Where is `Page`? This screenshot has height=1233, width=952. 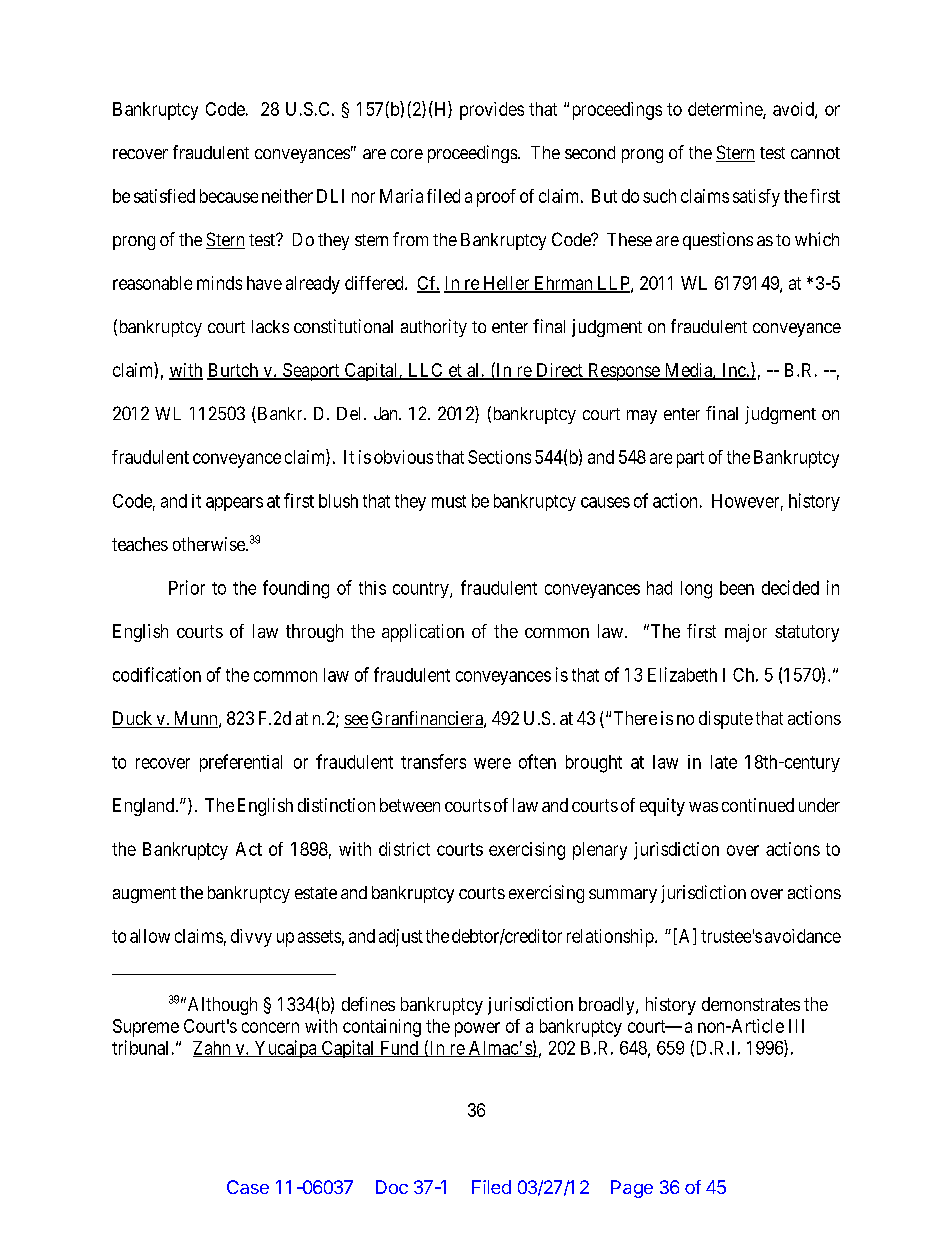 Page is located at coordinates (632, 1189).
